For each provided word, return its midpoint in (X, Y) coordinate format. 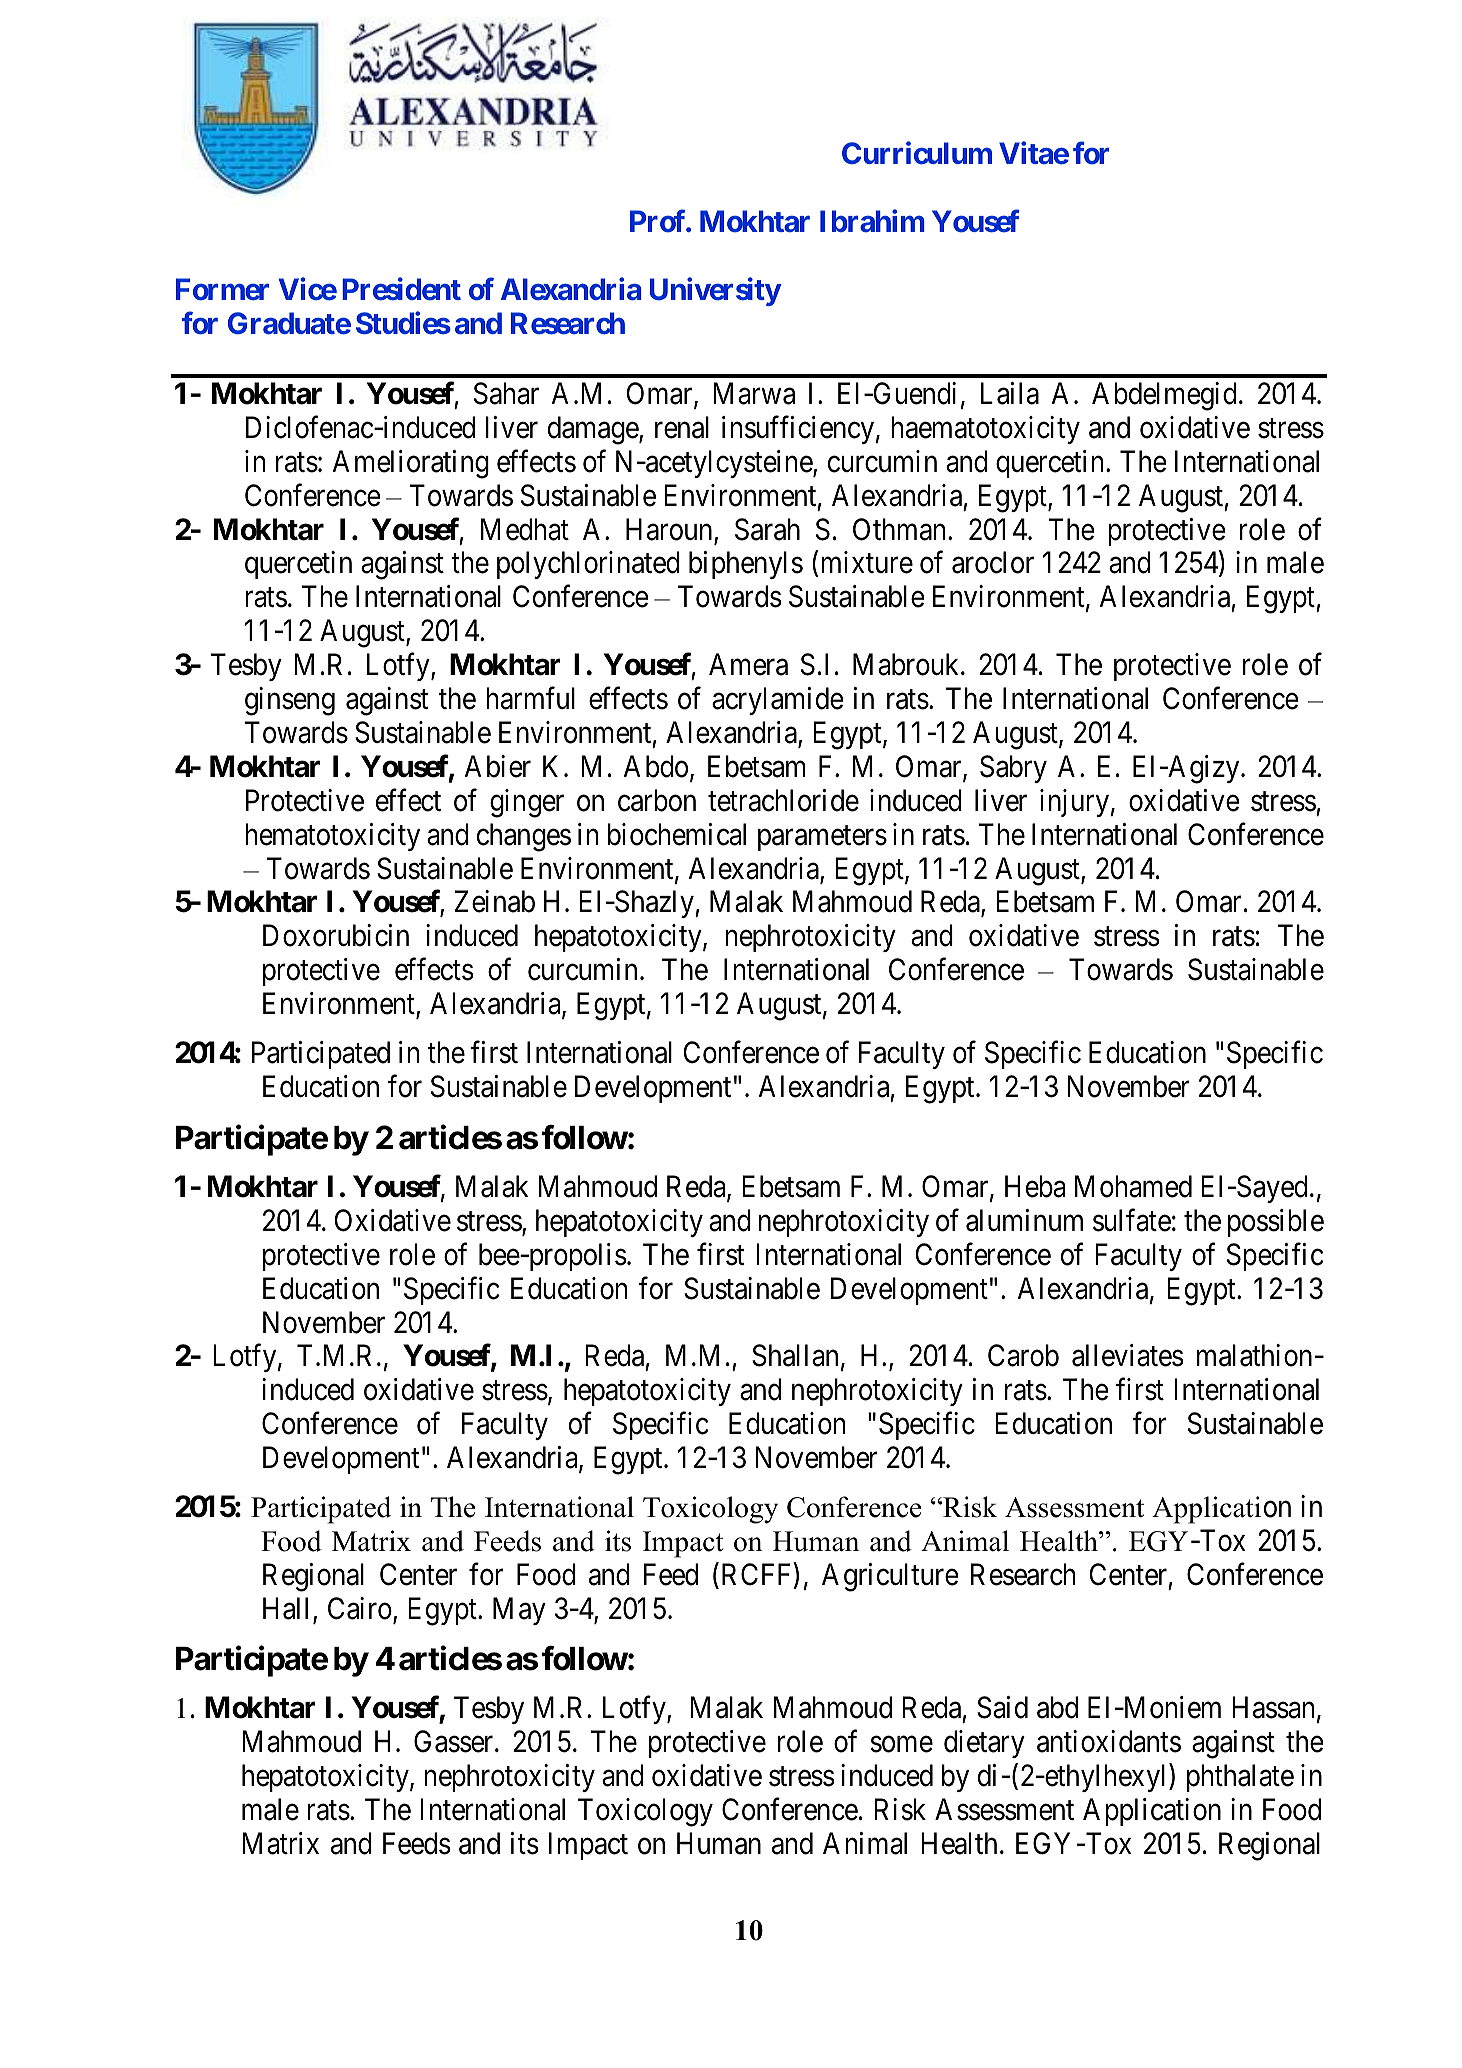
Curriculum (917, 153)
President (401, 288)
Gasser (455, 1741)
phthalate (1240, 1778)
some (901, 1745)
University (715, 291)
